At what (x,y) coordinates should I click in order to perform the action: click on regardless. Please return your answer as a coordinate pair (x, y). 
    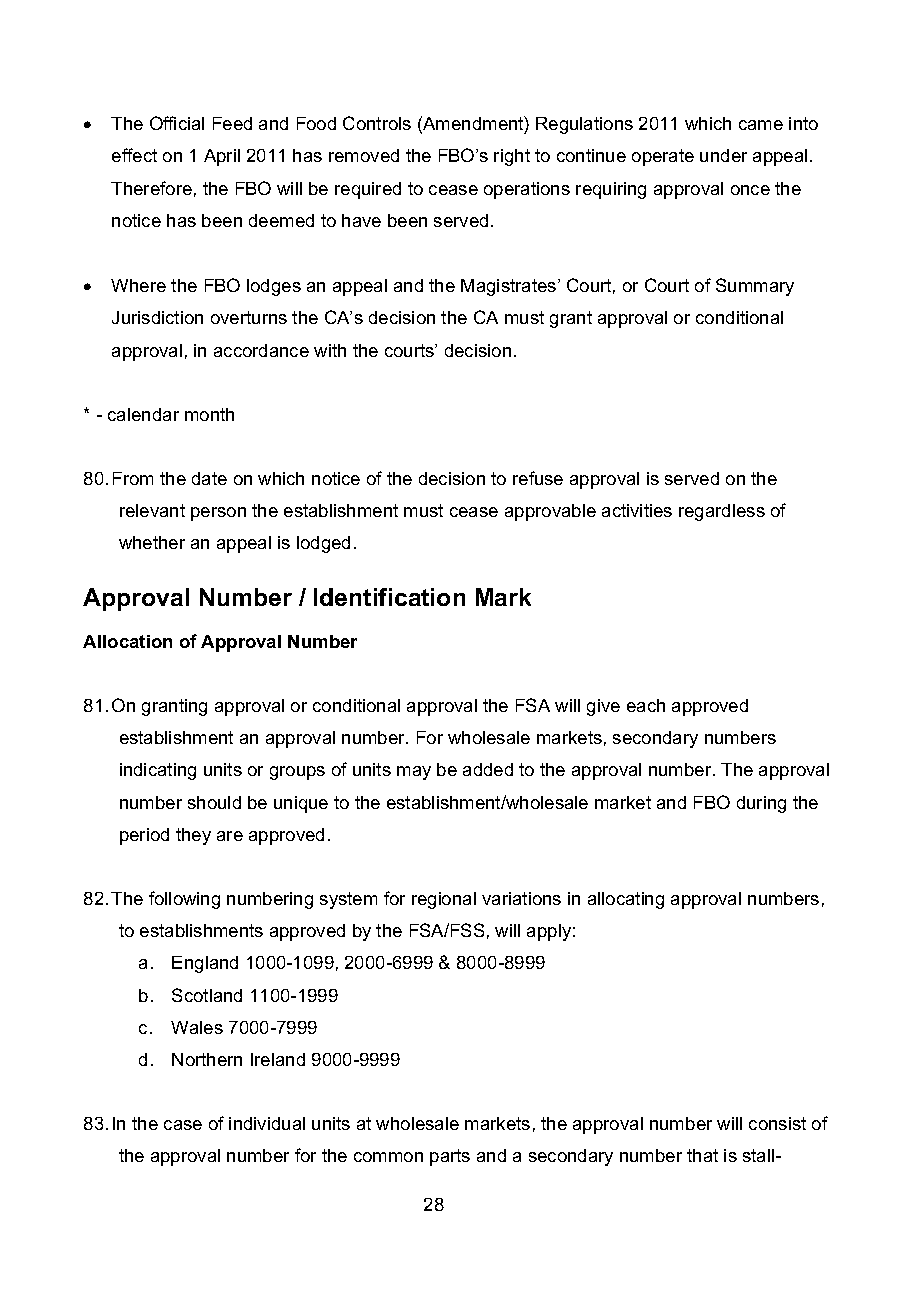
    Looking at the image, I should click on (722, 512).
